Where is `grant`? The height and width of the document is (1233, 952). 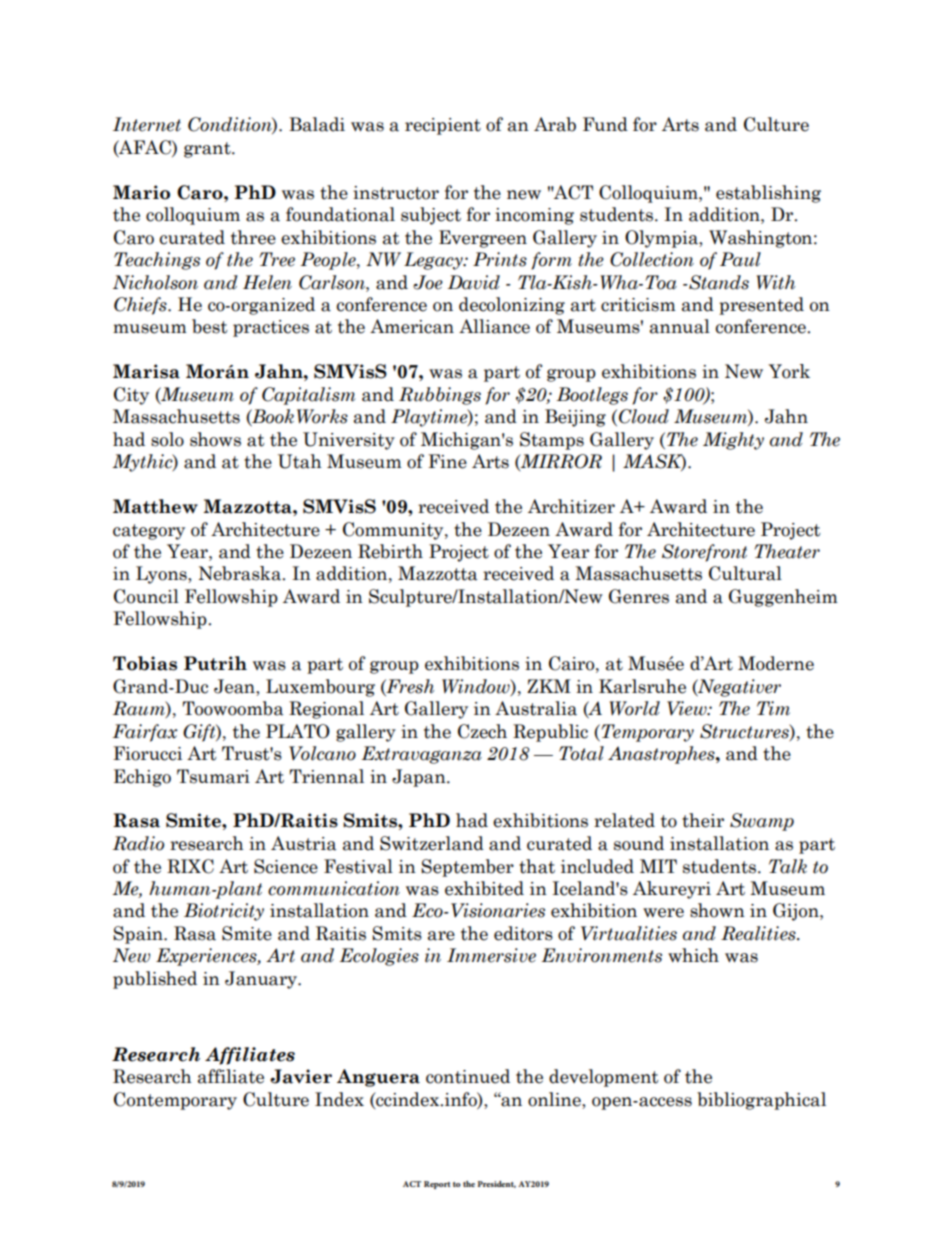
grant is located at coordinates (208, 150).
